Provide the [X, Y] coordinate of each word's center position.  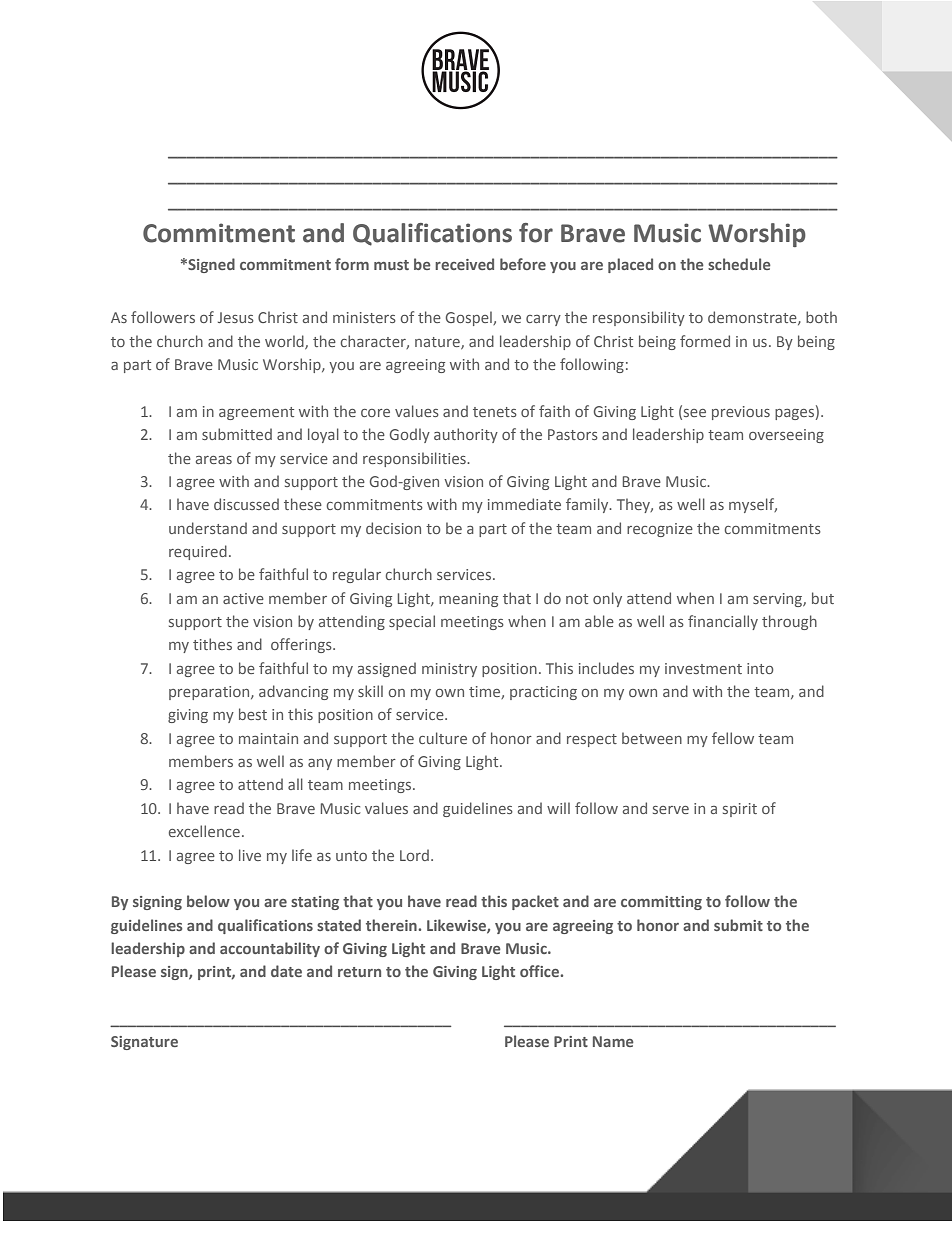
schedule [739, 264]
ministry [449, 670]
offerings [302, 645]
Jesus [236, 317]
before [523, 264]
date [286, 971]
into [760, 668]
